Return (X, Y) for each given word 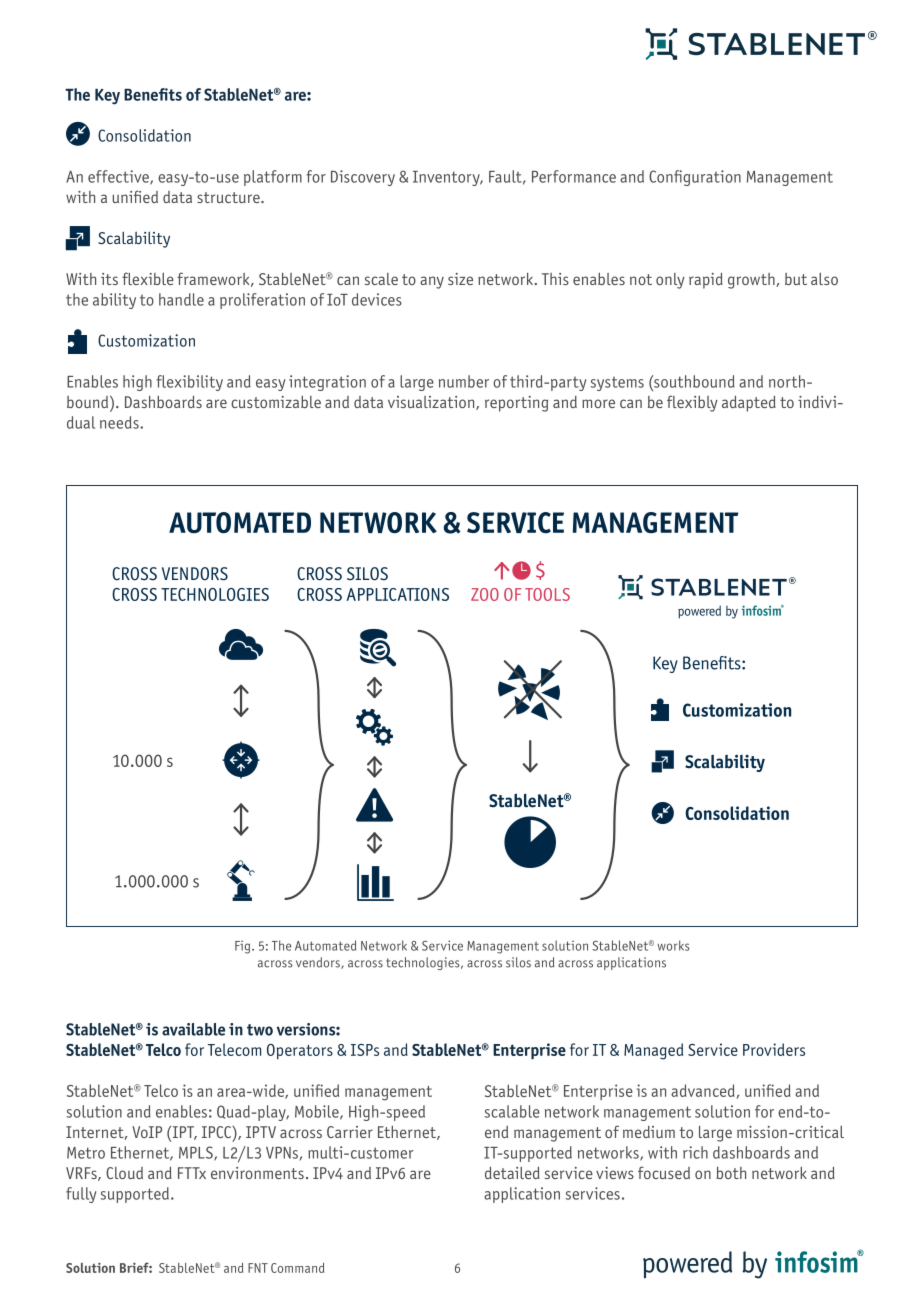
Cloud (124, 1173)
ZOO (485, 594)
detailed (512, 1172)
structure (229, 197)
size (460, 279)
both (731, 1173)
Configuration (695, 178)
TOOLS (547, 594)
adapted (749, 403)
